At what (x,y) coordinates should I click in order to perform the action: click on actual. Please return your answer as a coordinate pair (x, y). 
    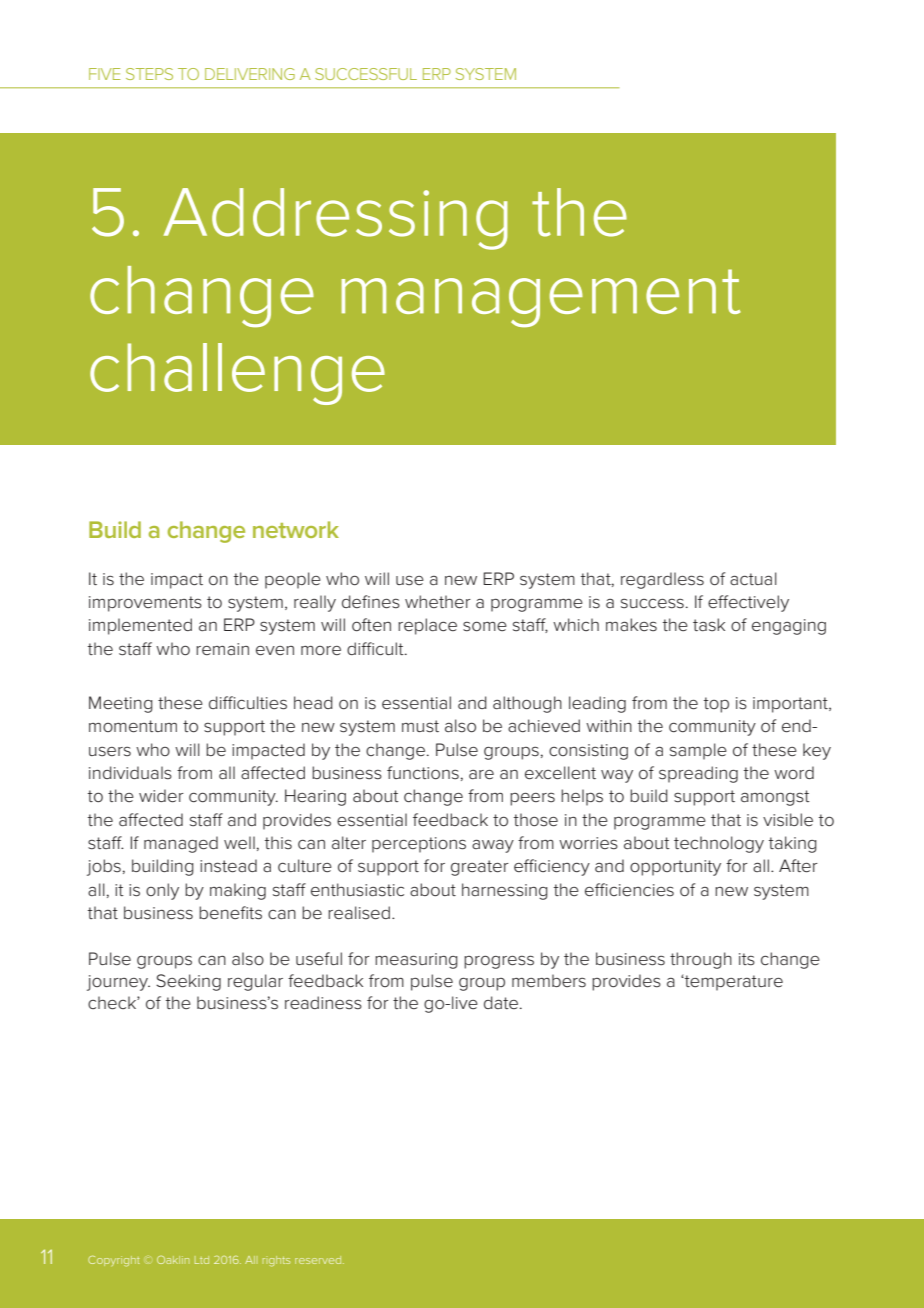
    Looking at the image, I should click on (753, 578).
